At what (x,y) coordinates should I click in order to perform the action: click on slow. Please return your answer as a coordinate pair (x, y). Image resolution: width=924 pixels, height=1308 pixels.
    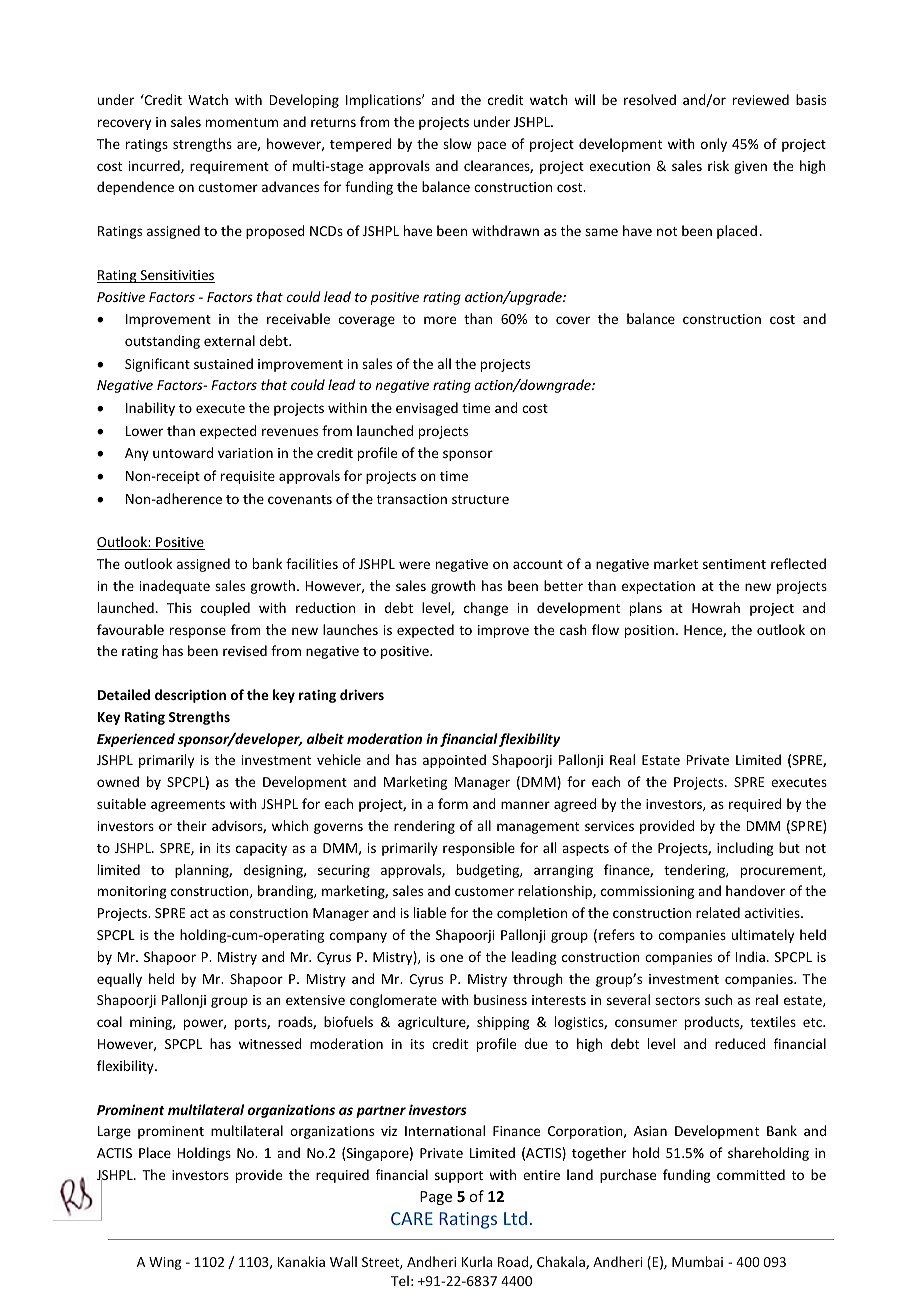
    Looking at the image, I should click on (457, 143).
